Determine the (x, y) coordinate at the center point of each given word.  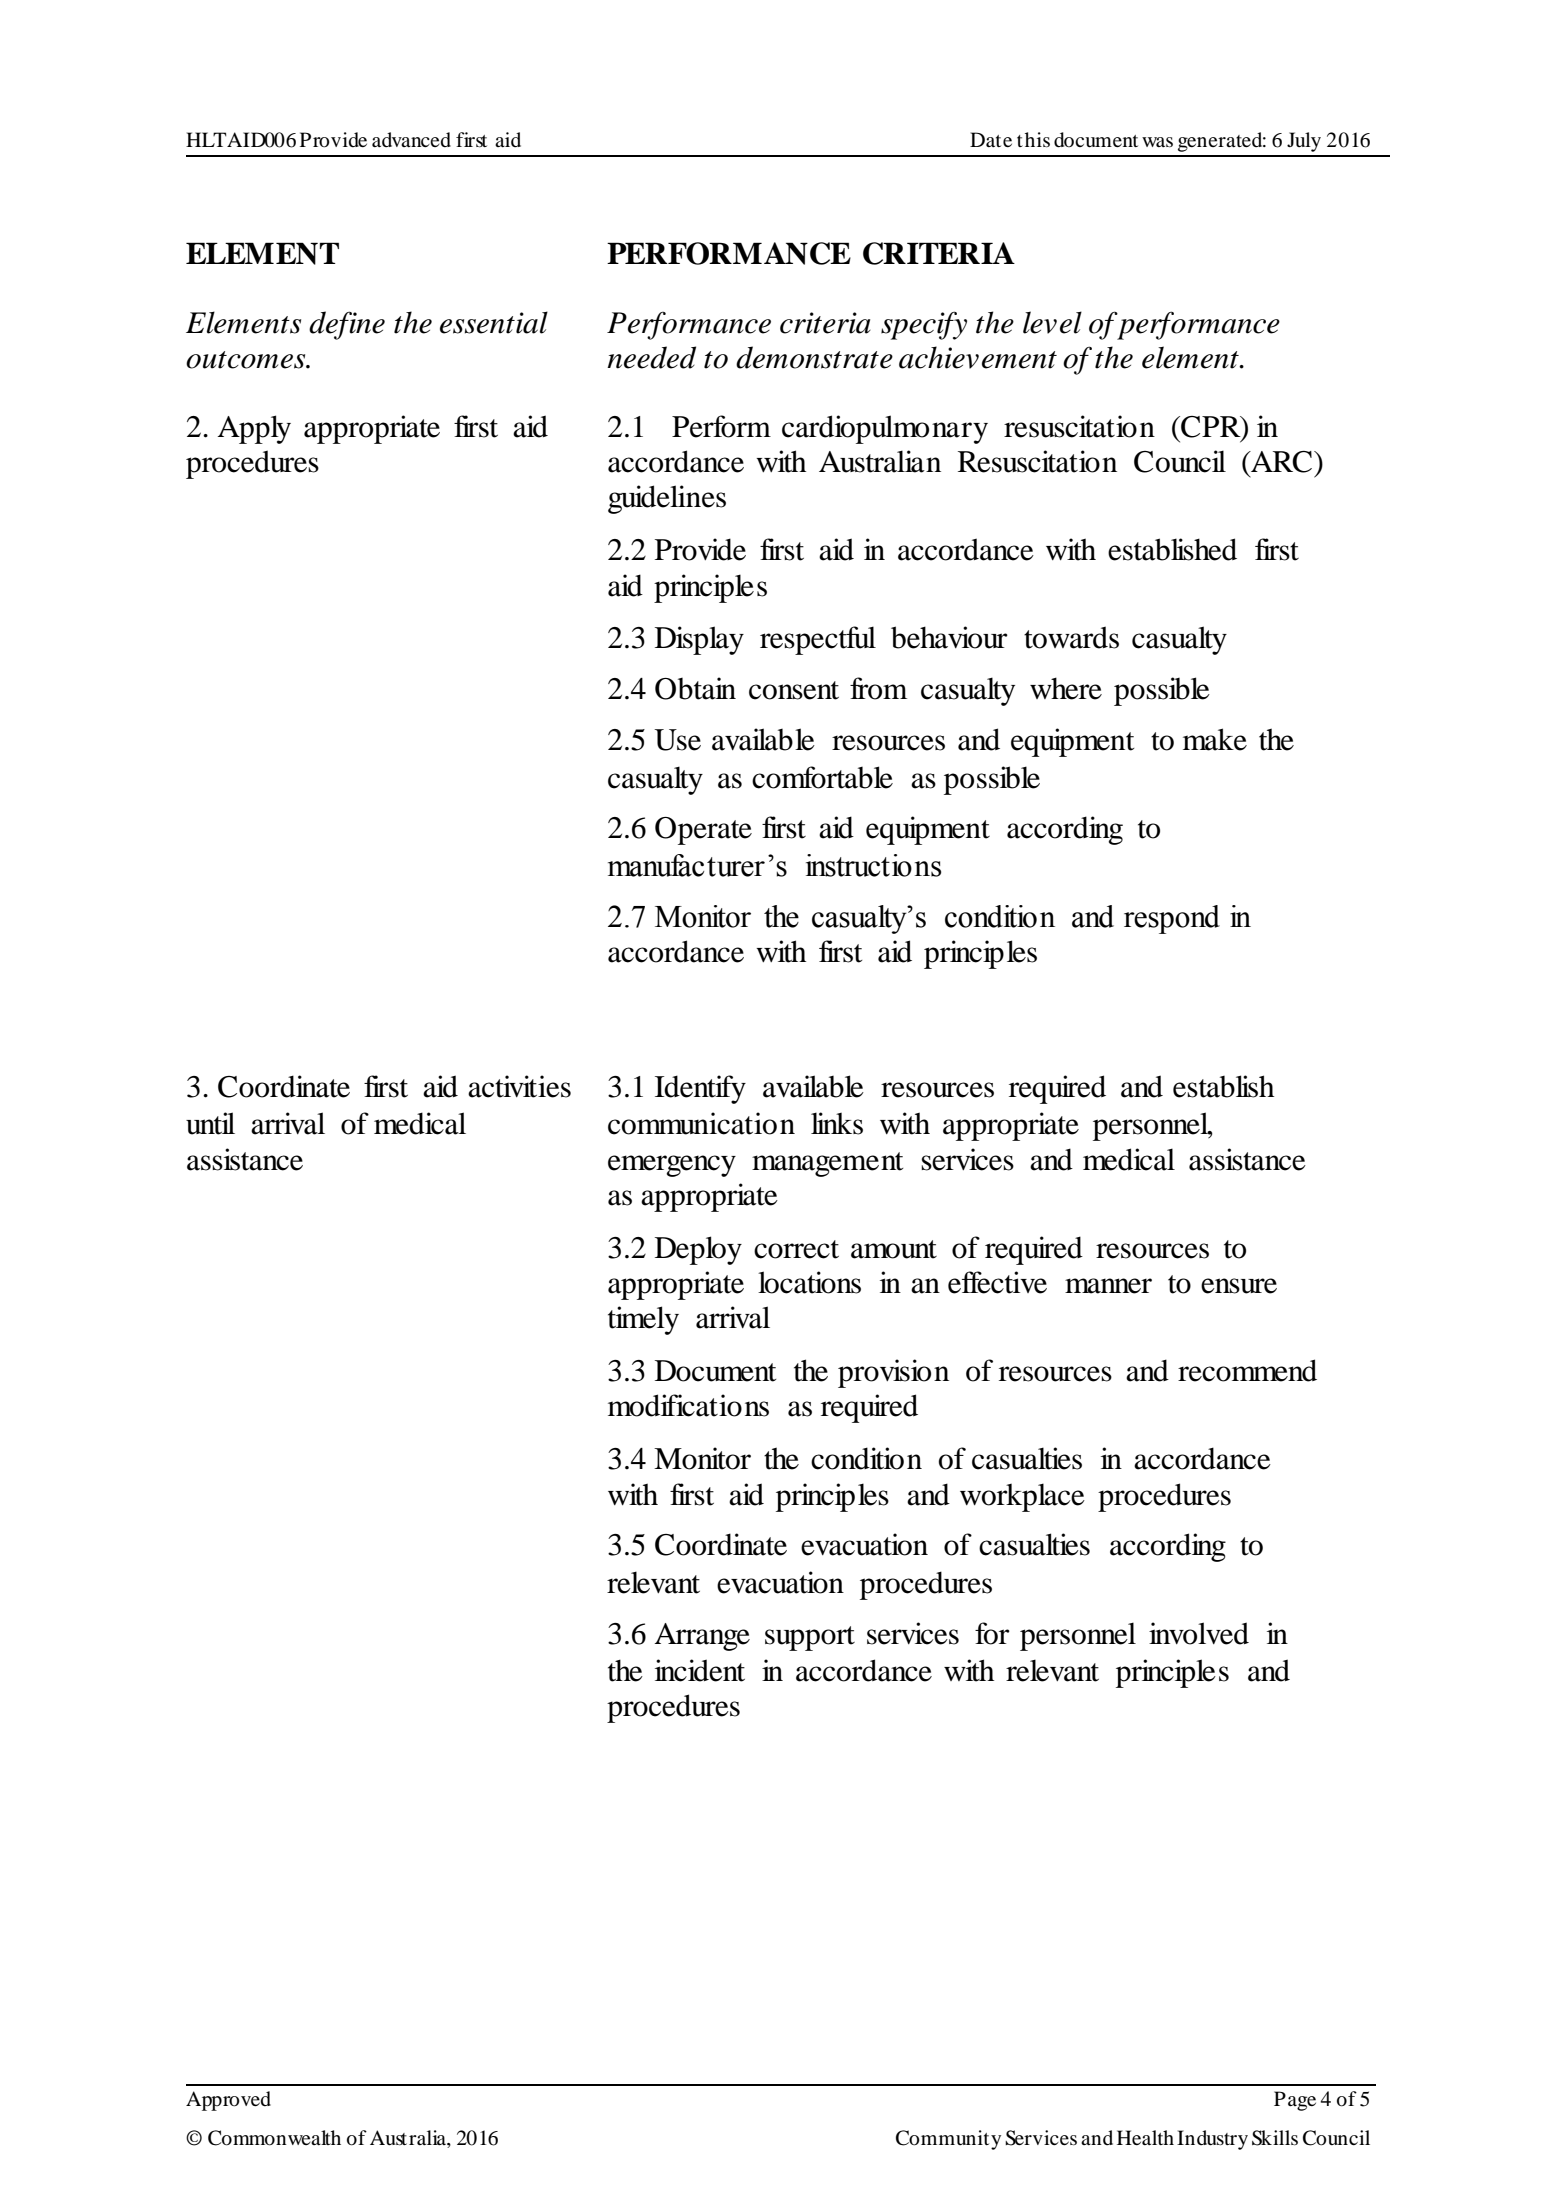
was (1157, 142)
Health (1145, 2137)
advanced (411, 140)
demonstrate (814, 357)
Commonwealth (274, 2138)
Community (948, 2140)
